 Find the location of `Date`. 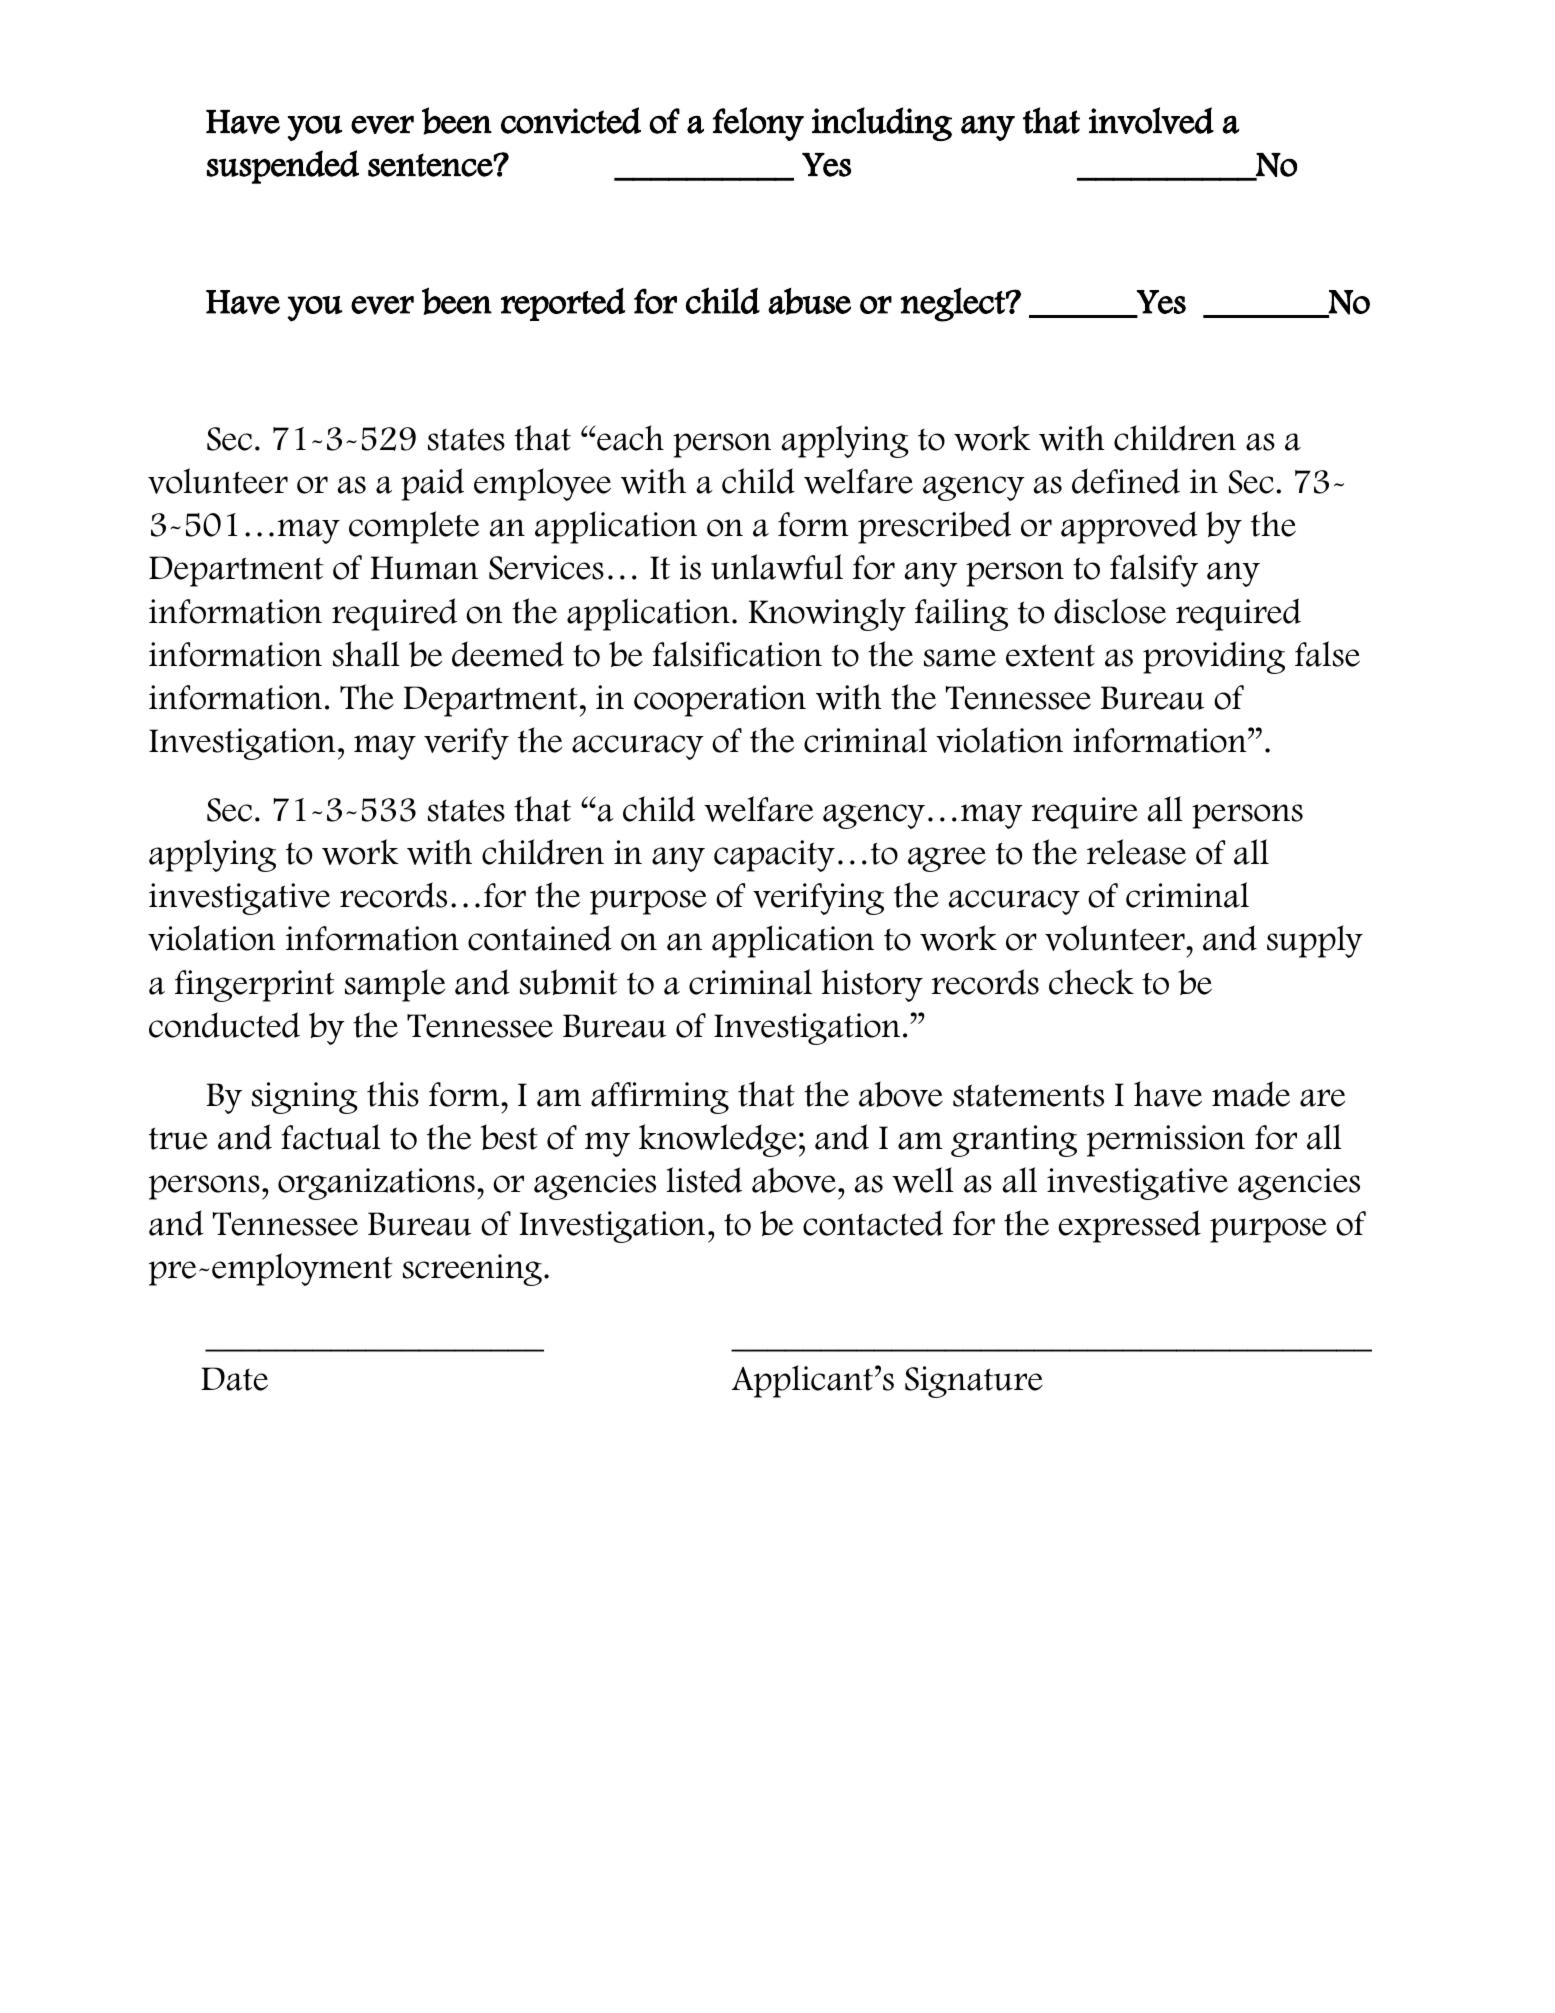

Date is located at coordinates (234, 1379).
